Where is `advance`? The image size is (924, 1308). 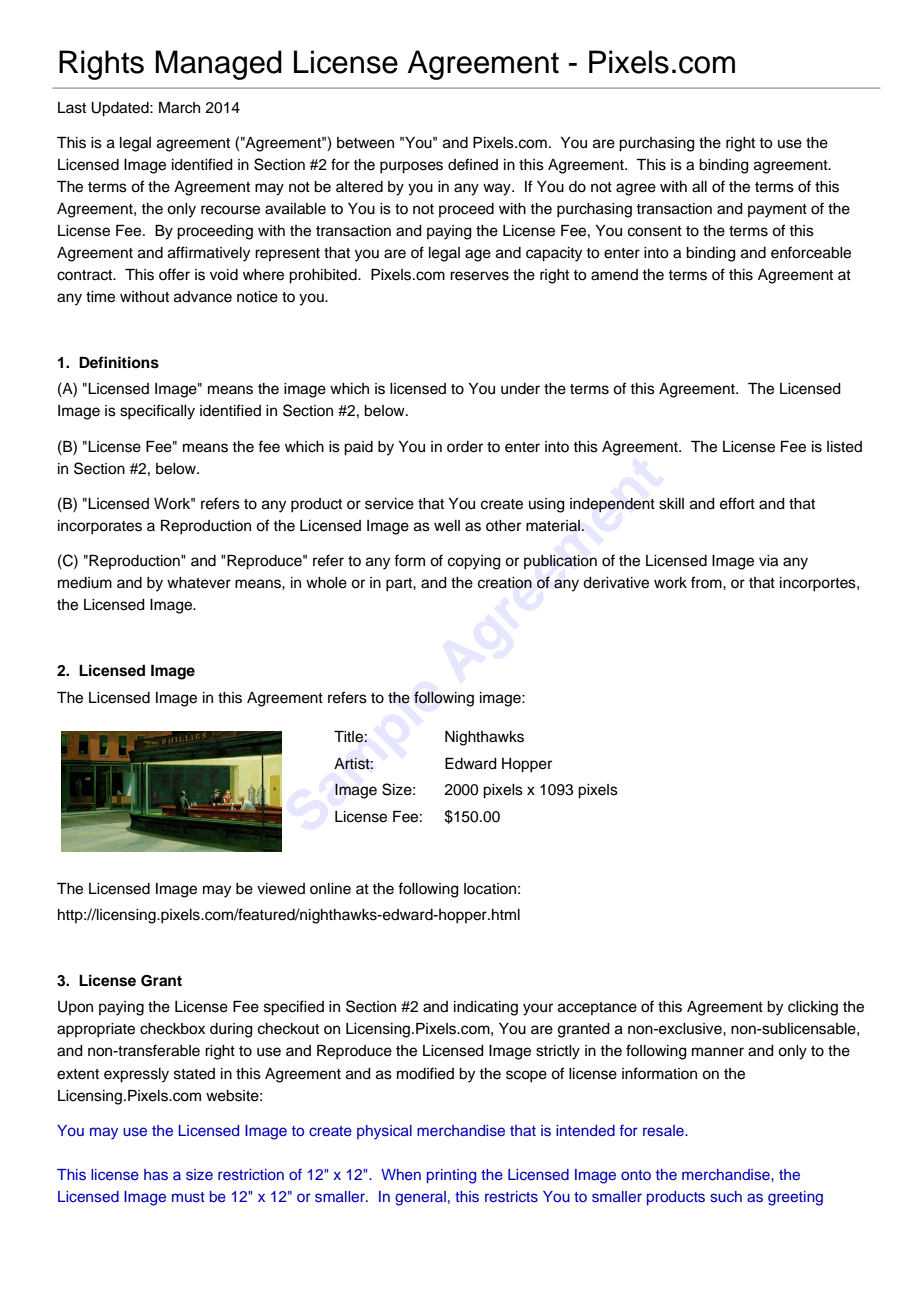 advance is located at coordinates (203, 297).
